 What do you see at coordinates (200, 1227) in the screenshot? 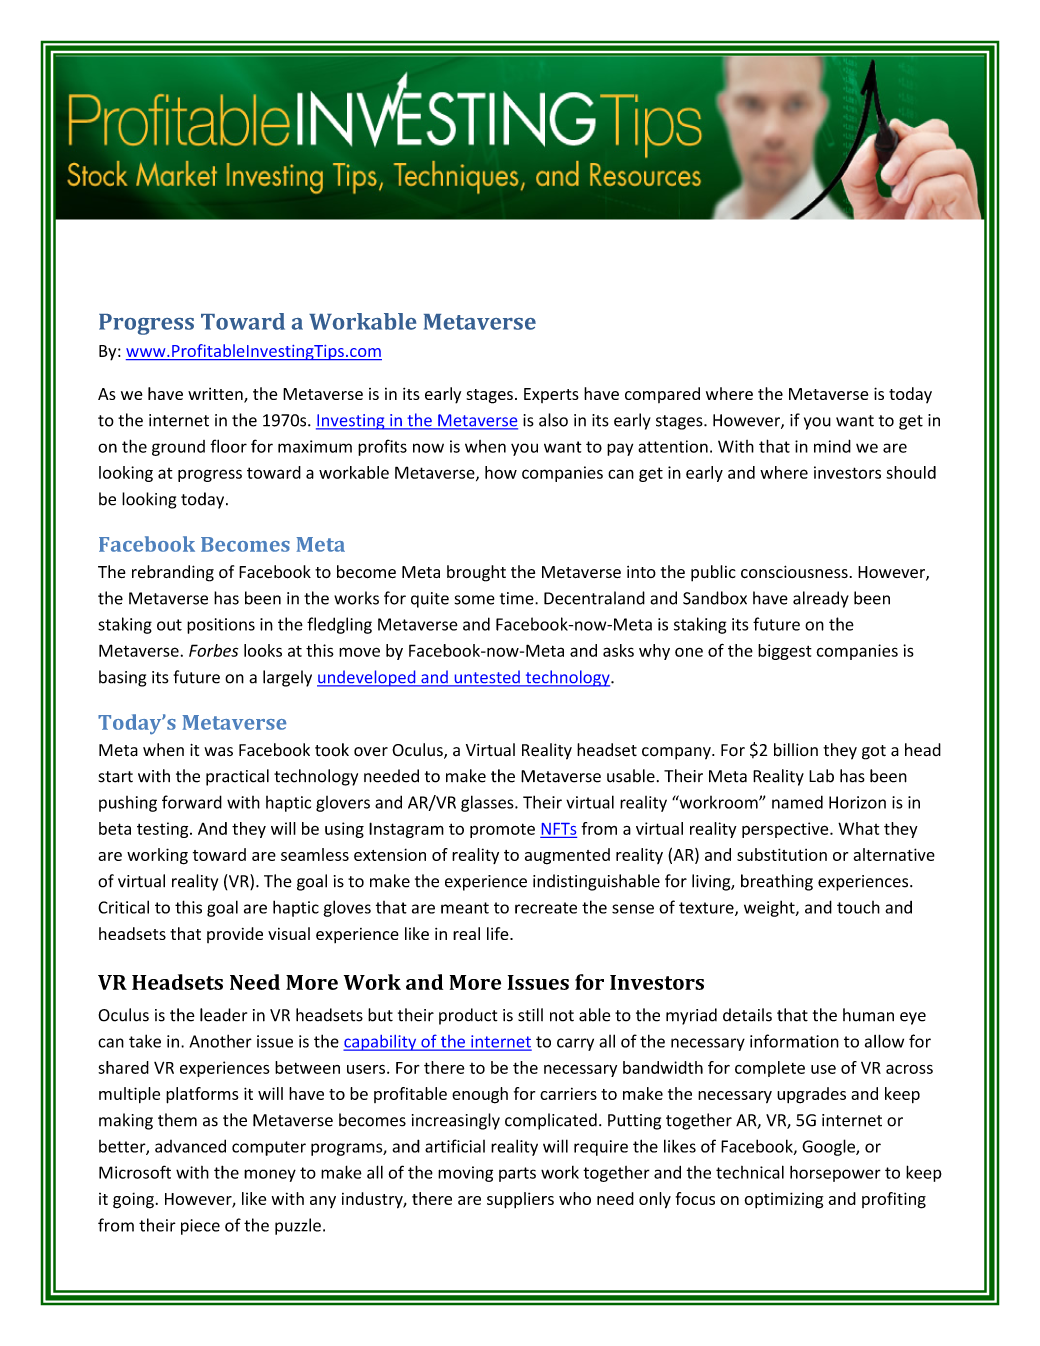
I see `piece` at bounding box center [200, 1227].
